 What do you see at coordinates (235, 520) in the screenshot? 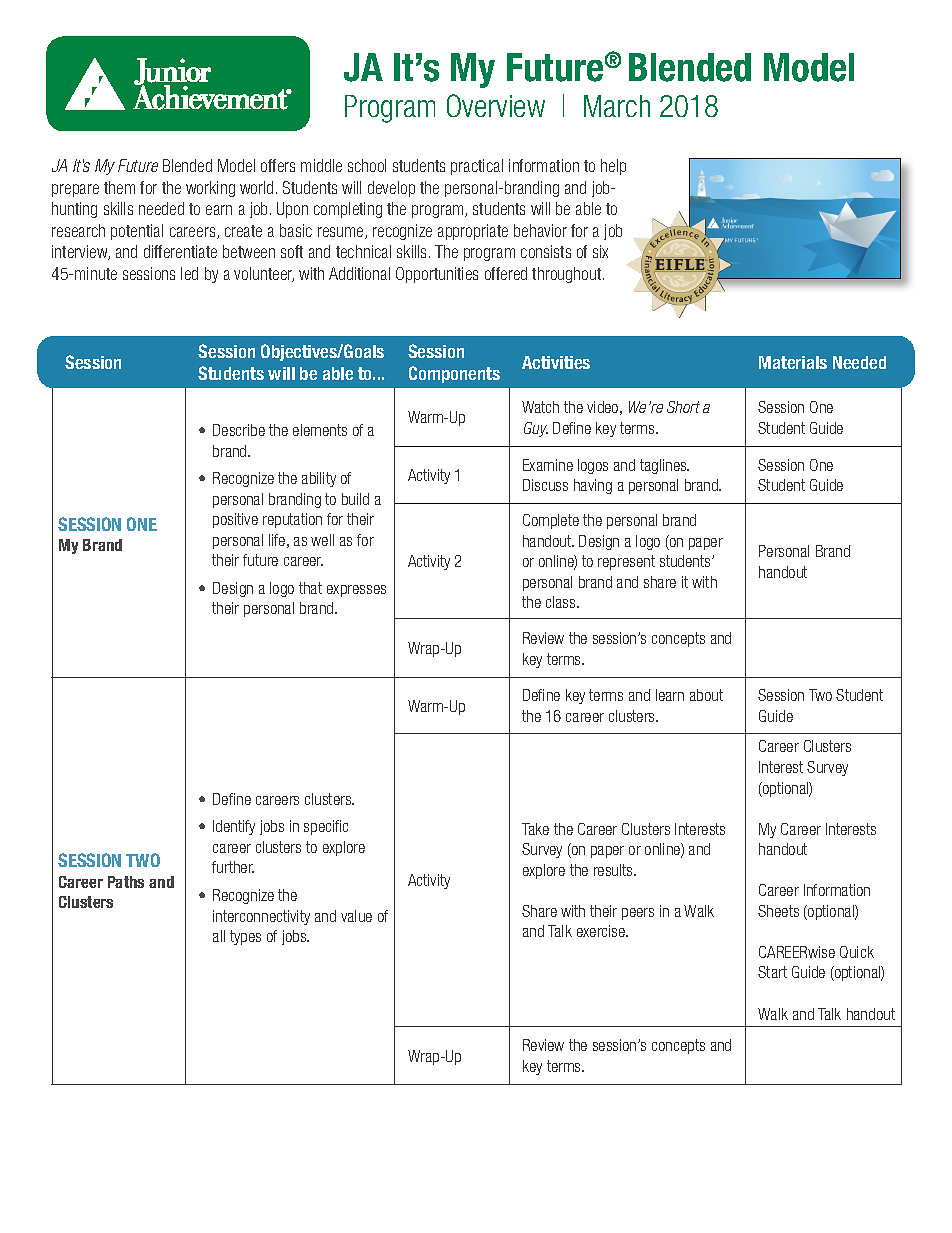
I see `positive` at bounding box center [235, 520].
